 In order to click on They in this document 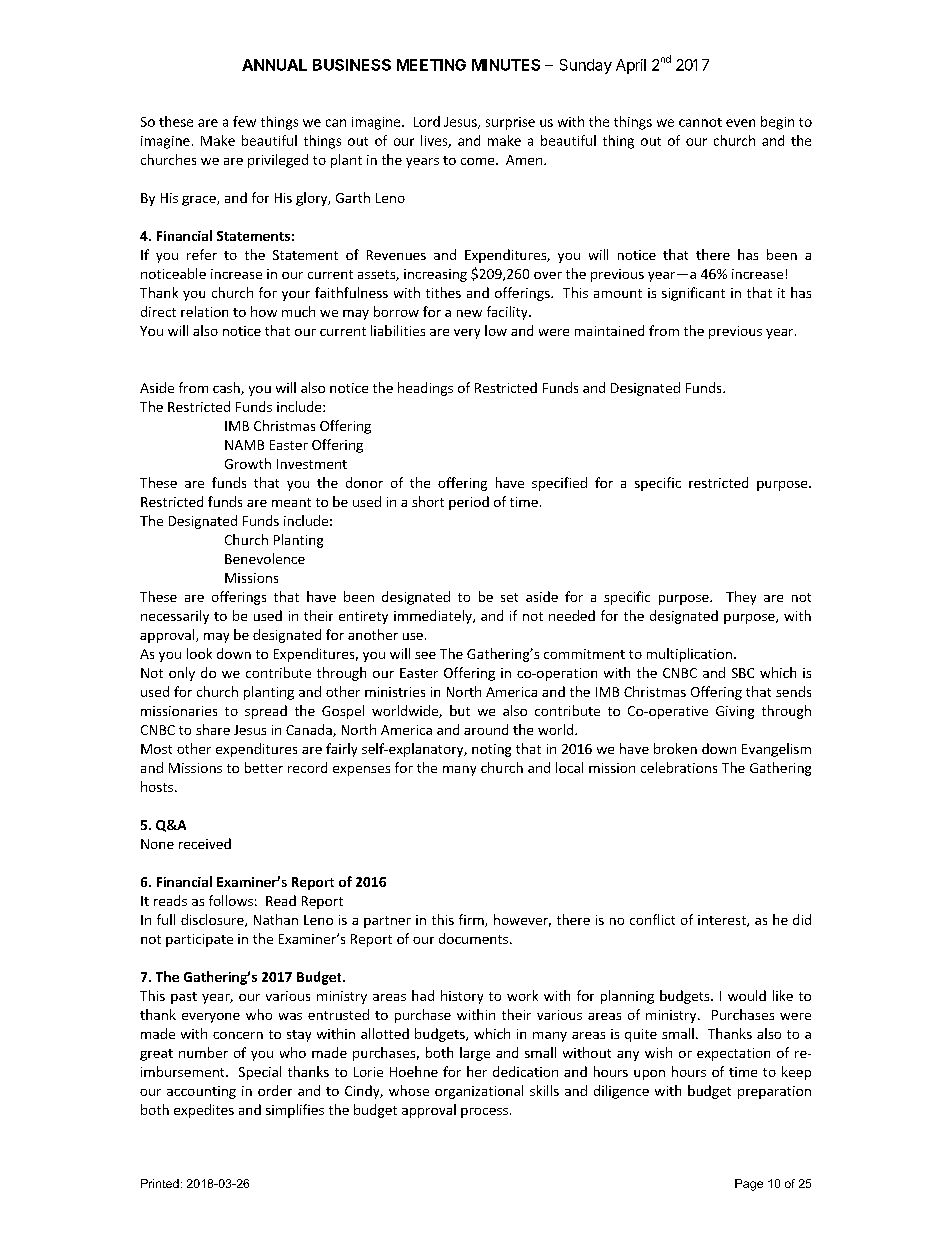, I will do `click(741, 598)`.
